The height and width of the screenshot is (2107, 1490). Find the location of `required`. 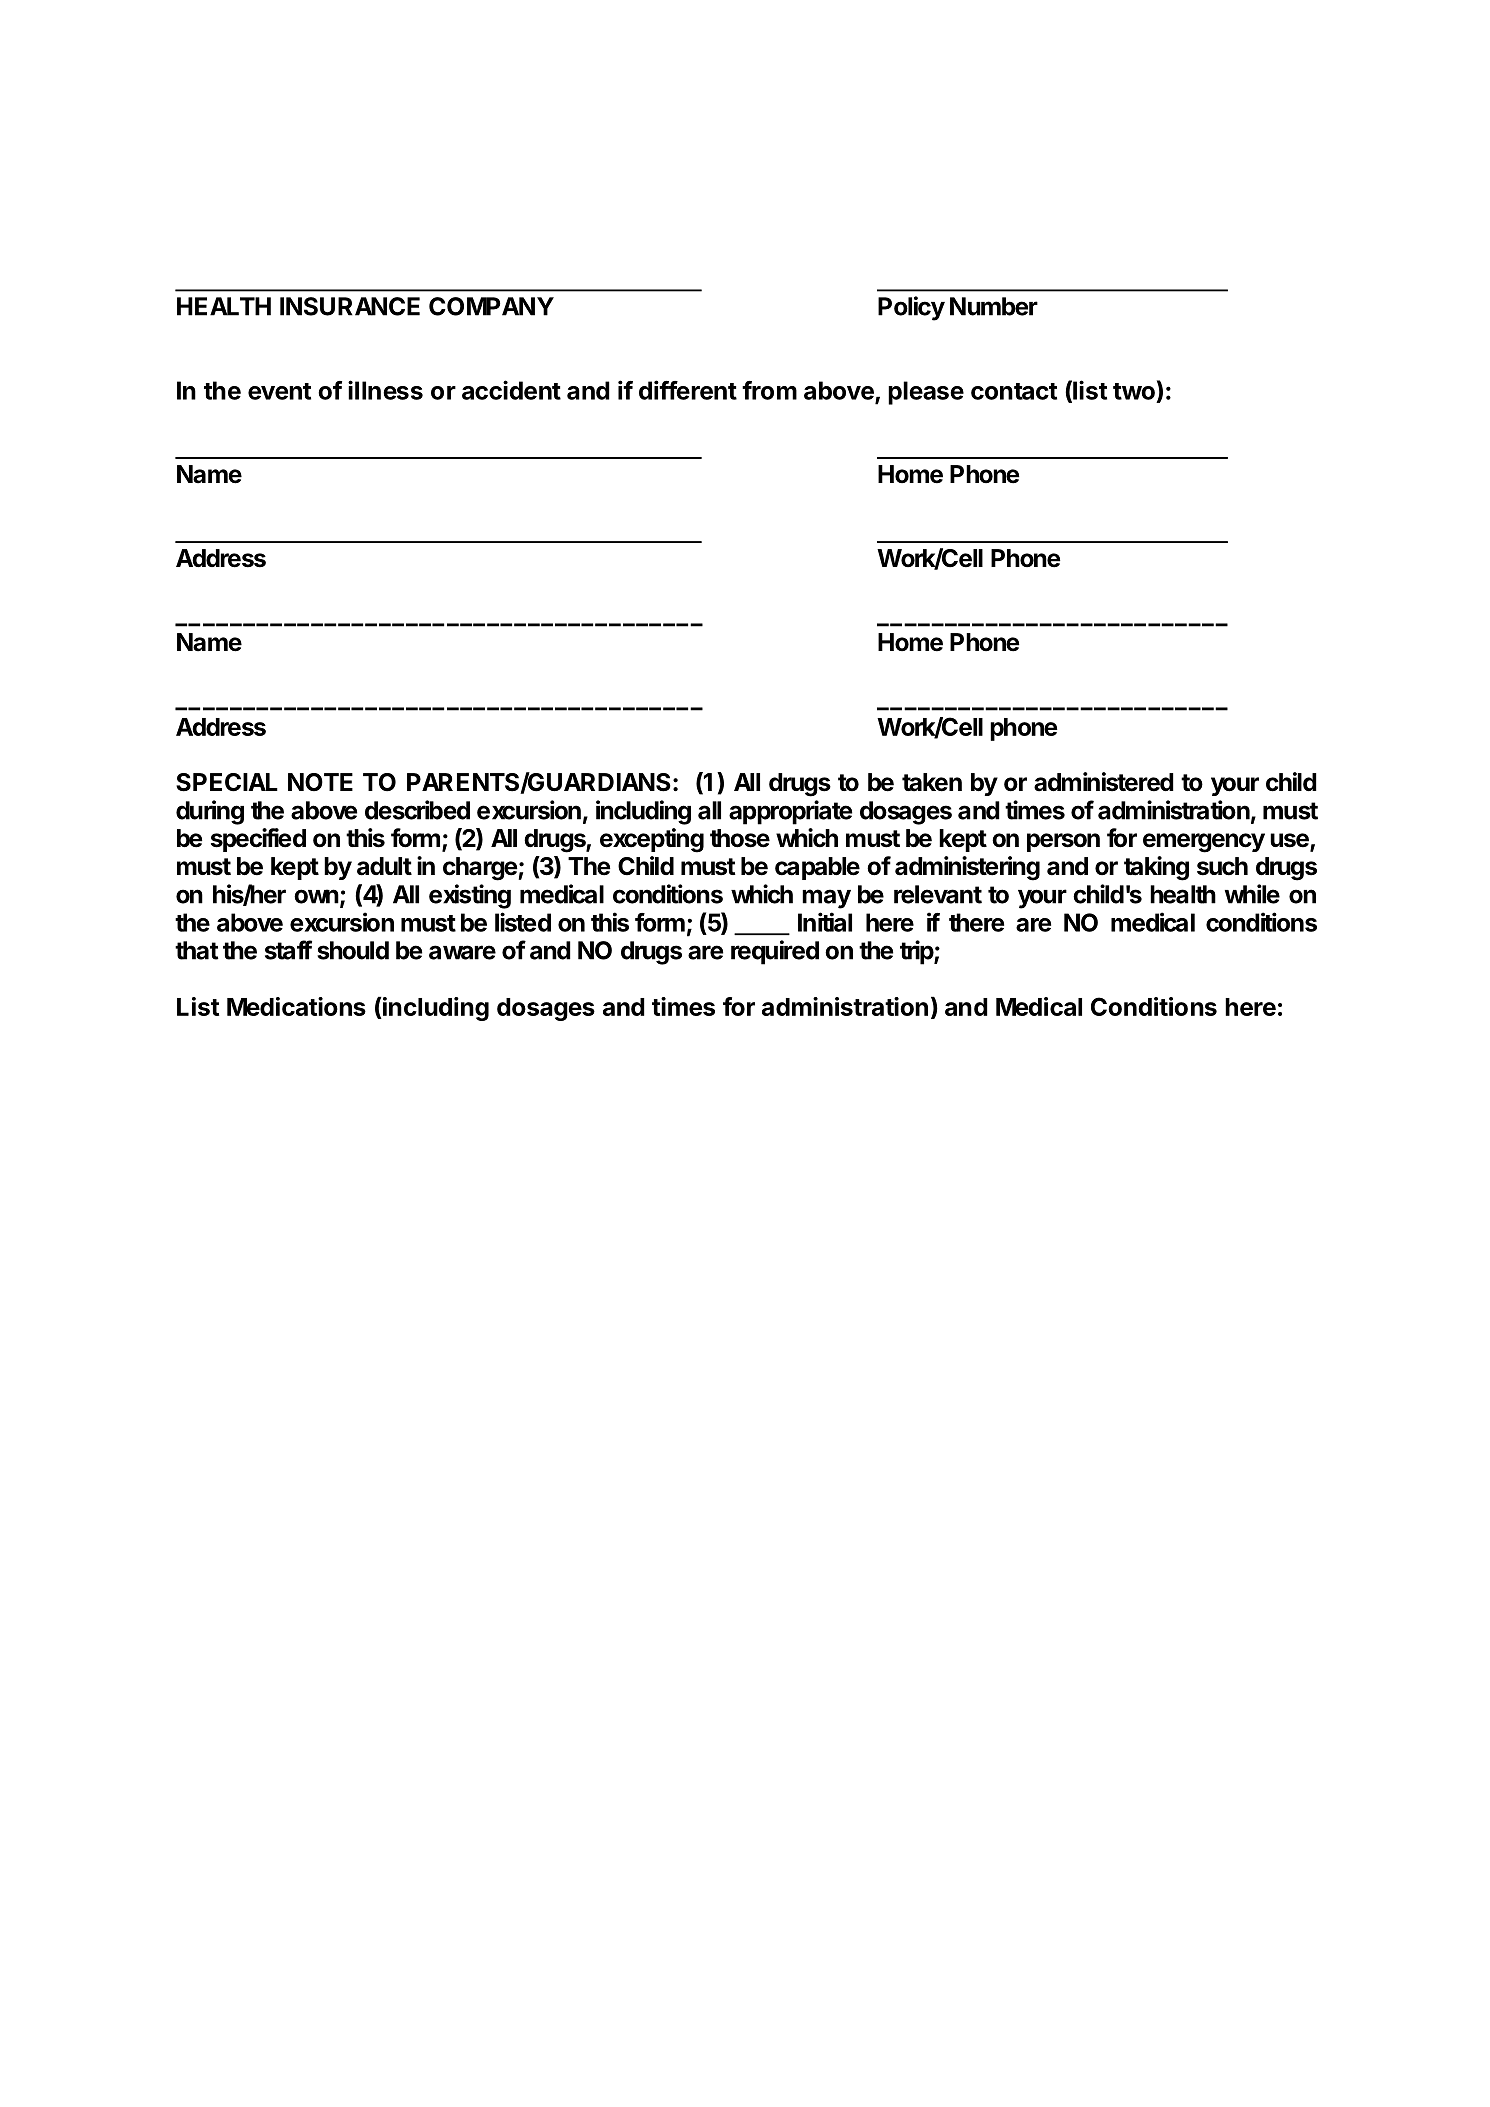

required is located at coordinates (775, 952).
